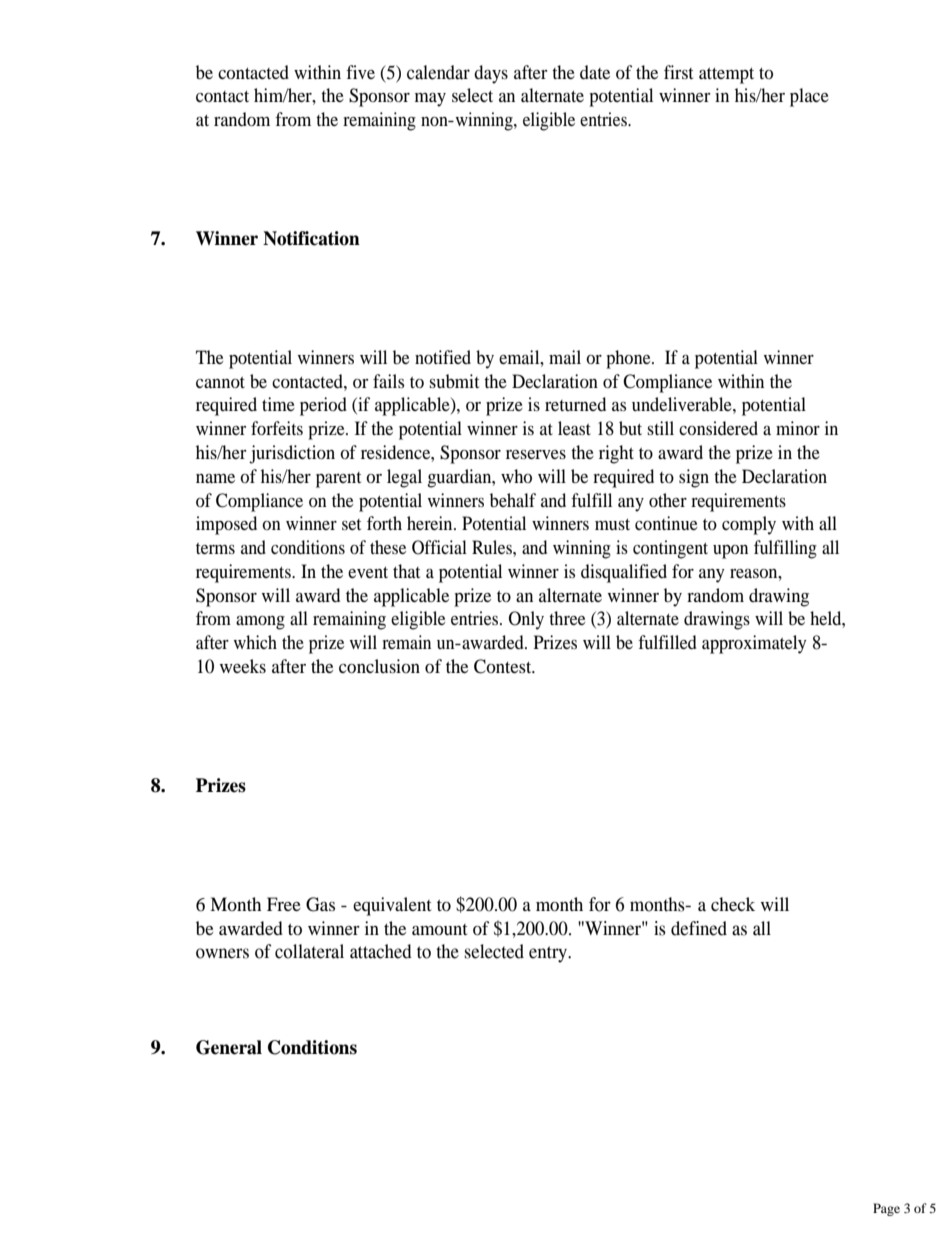  Describe the element at coordinates (536, 454) in the screenshot. I see `reserves` at that location.
